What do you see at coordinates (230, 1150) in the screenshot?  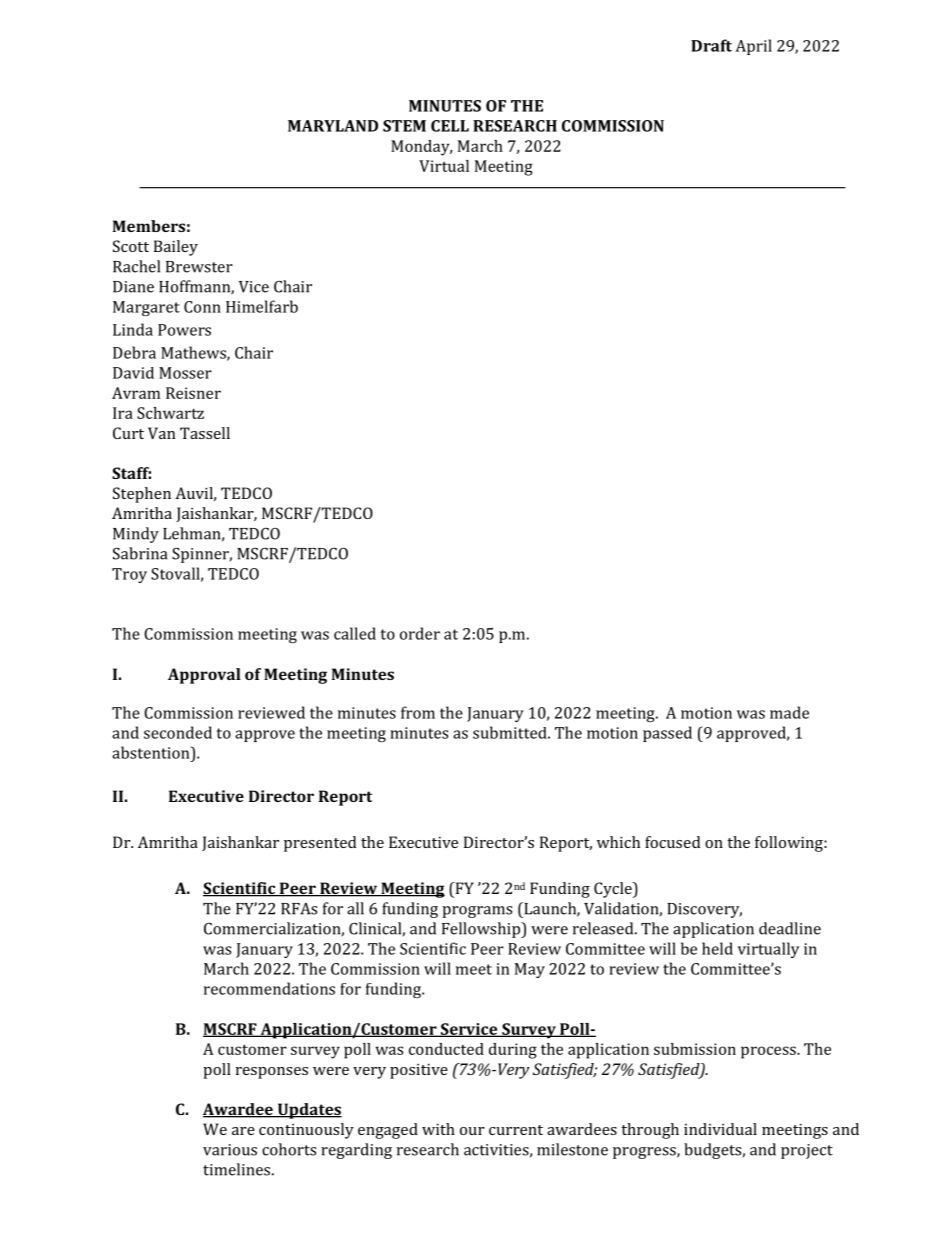 I see `various` at bounding box center [230, 1150].
